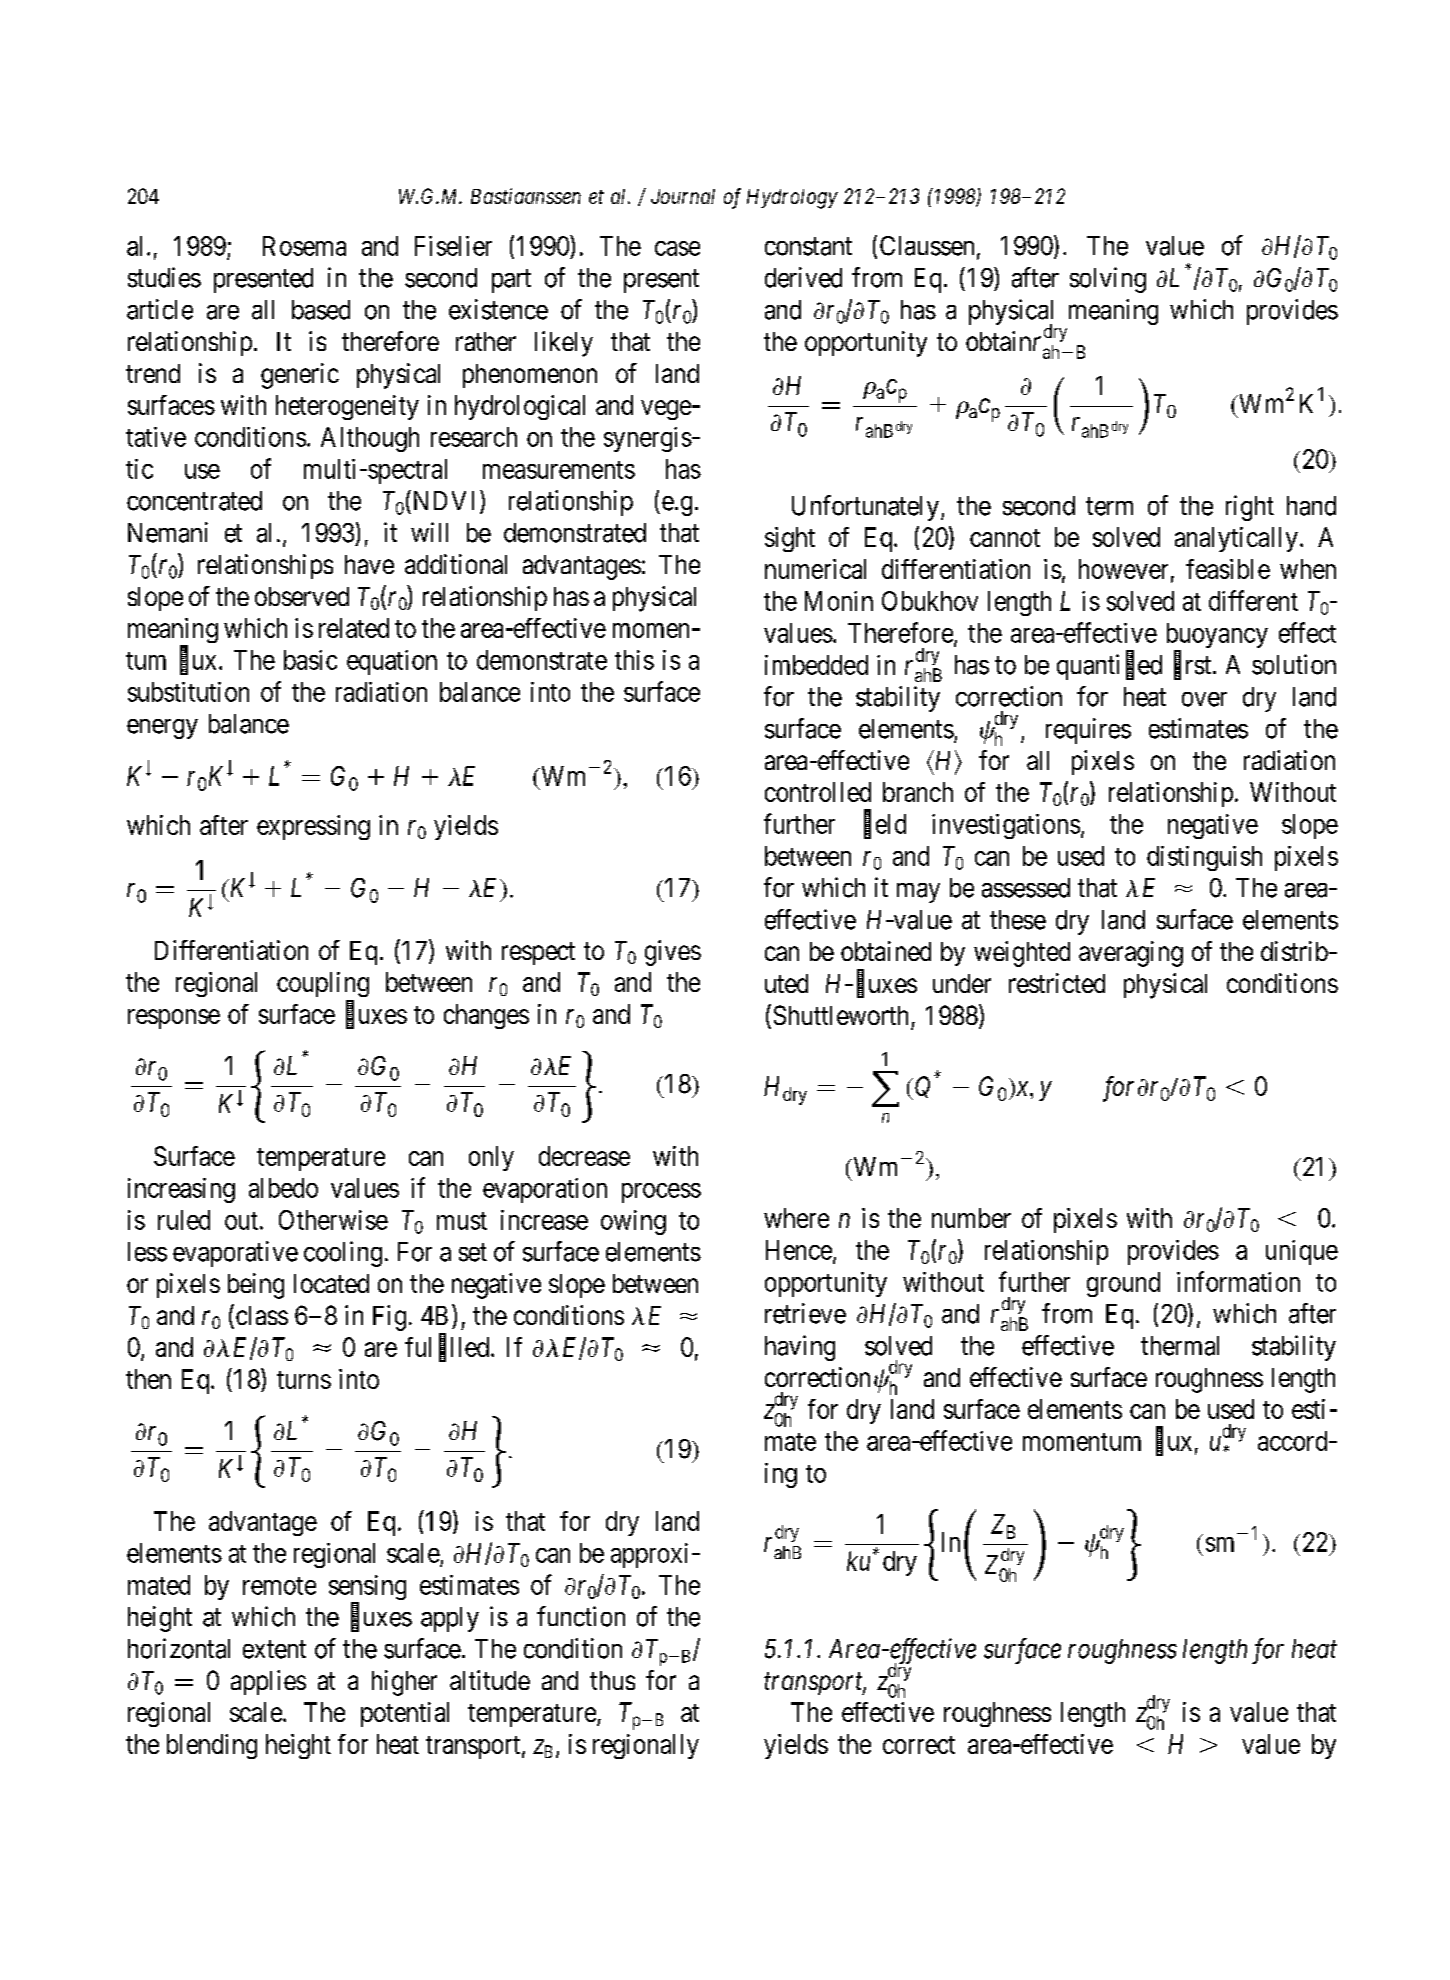 The height and width of the screenshot is (1980, 1450). I want to click on solving, so click(1108, 280).
